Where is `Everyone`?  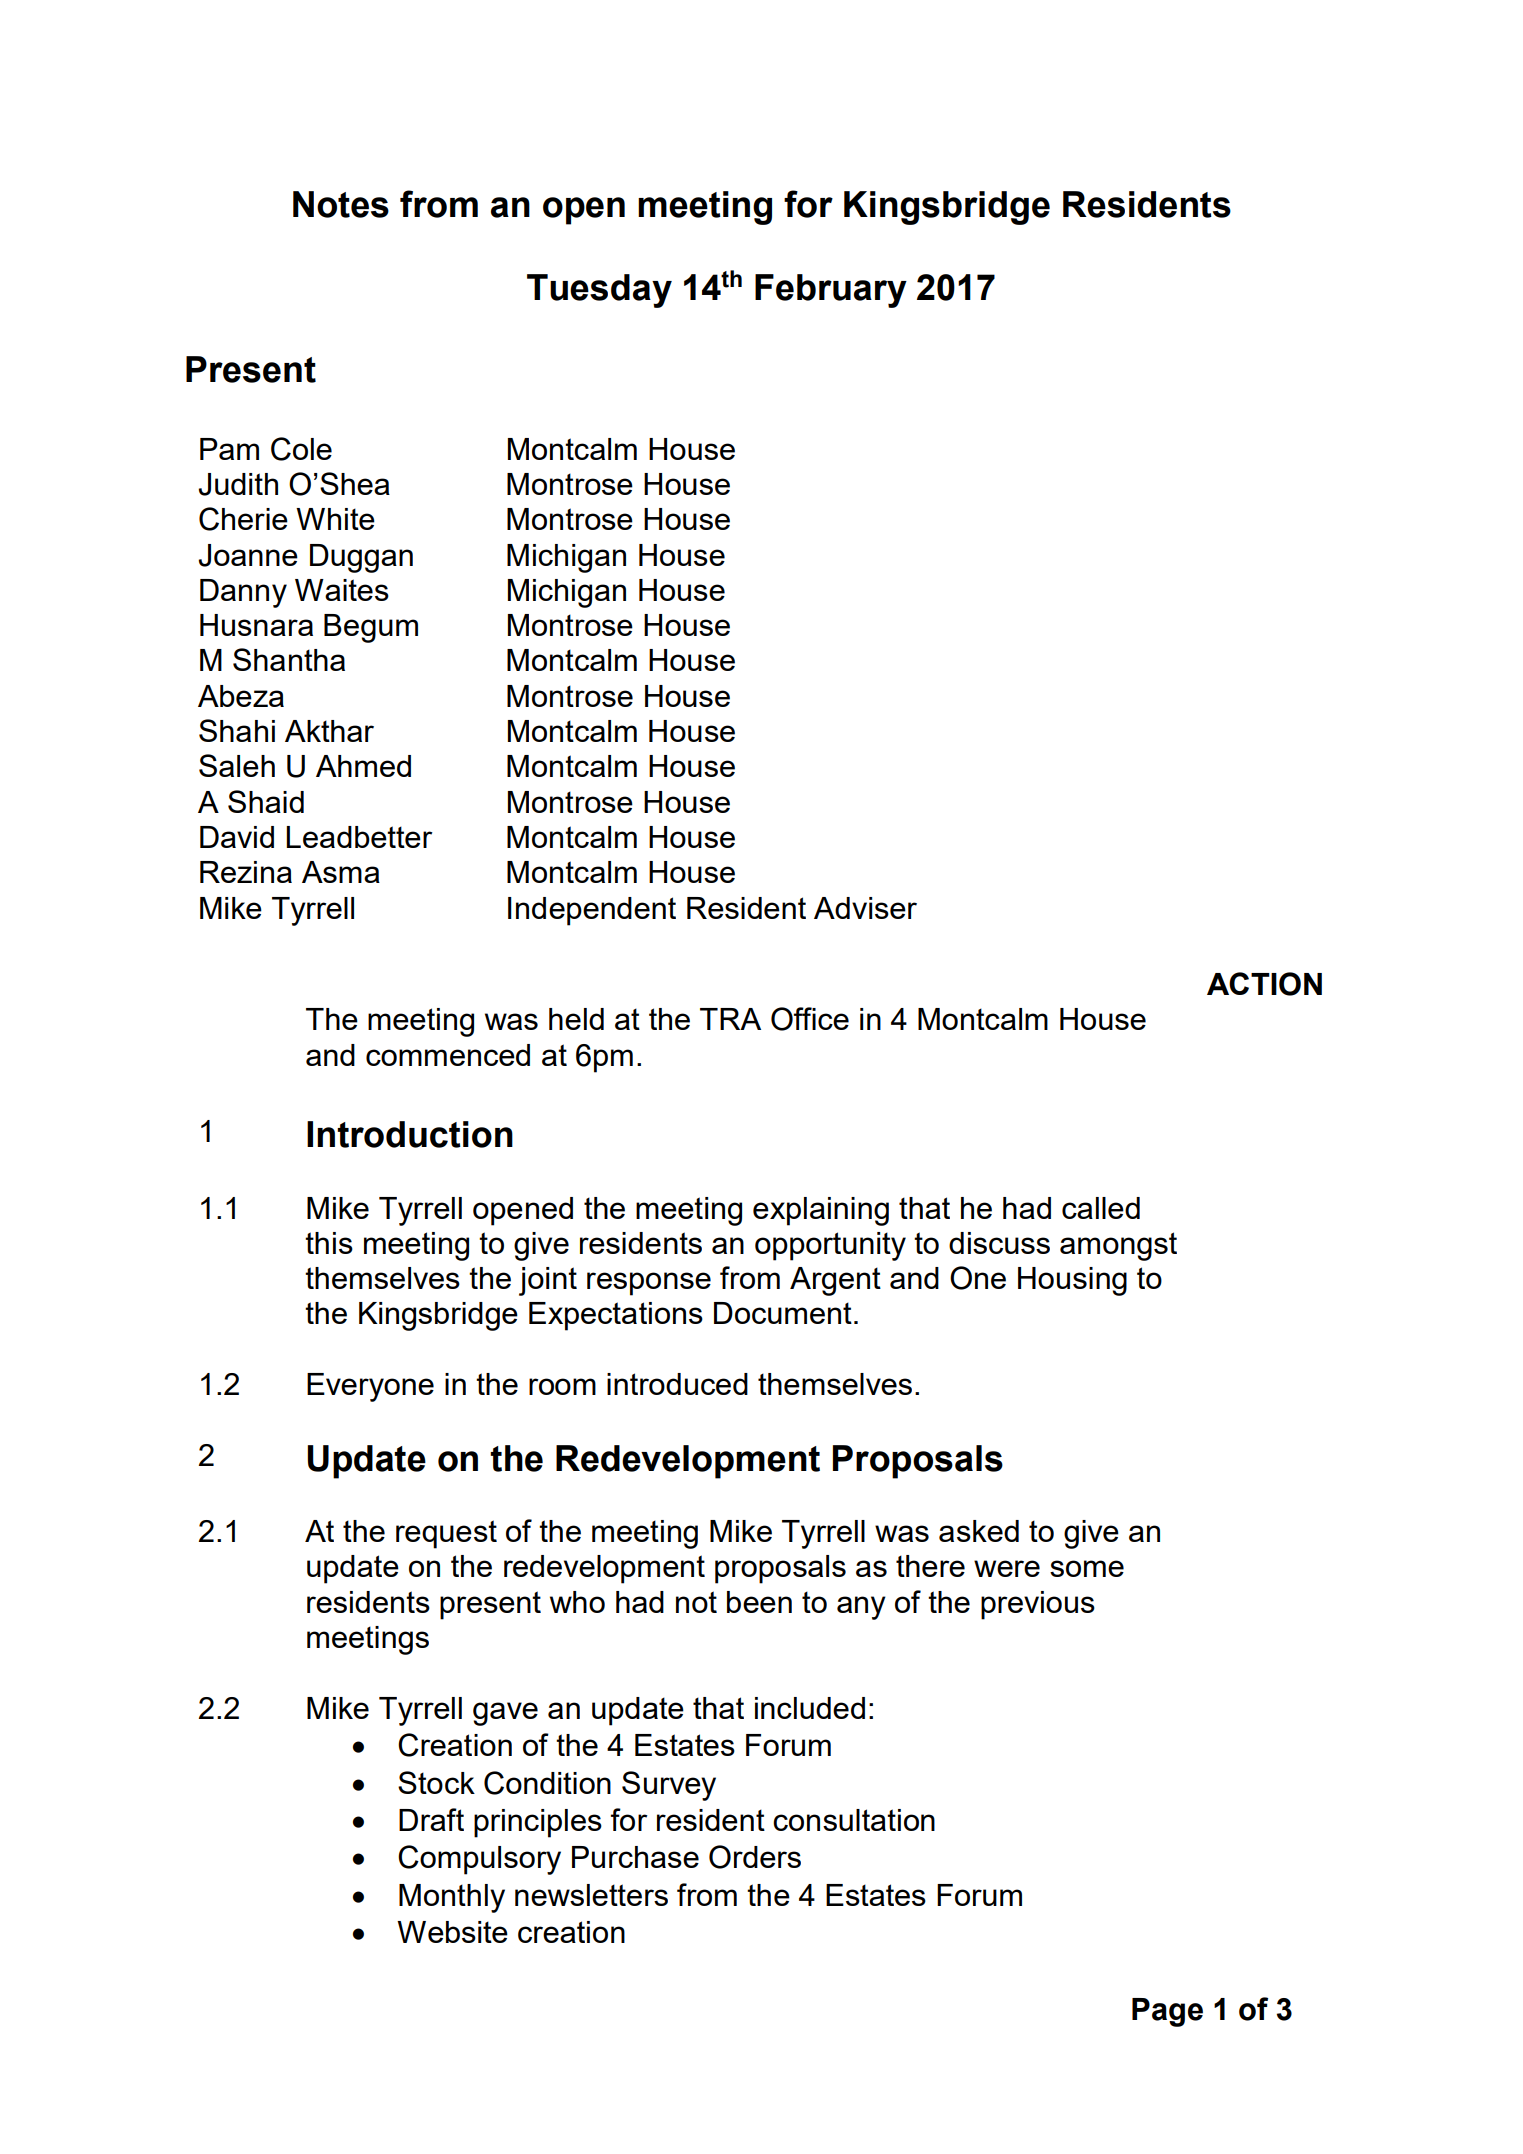
Everyone is located at coordinates (370, 1387).
